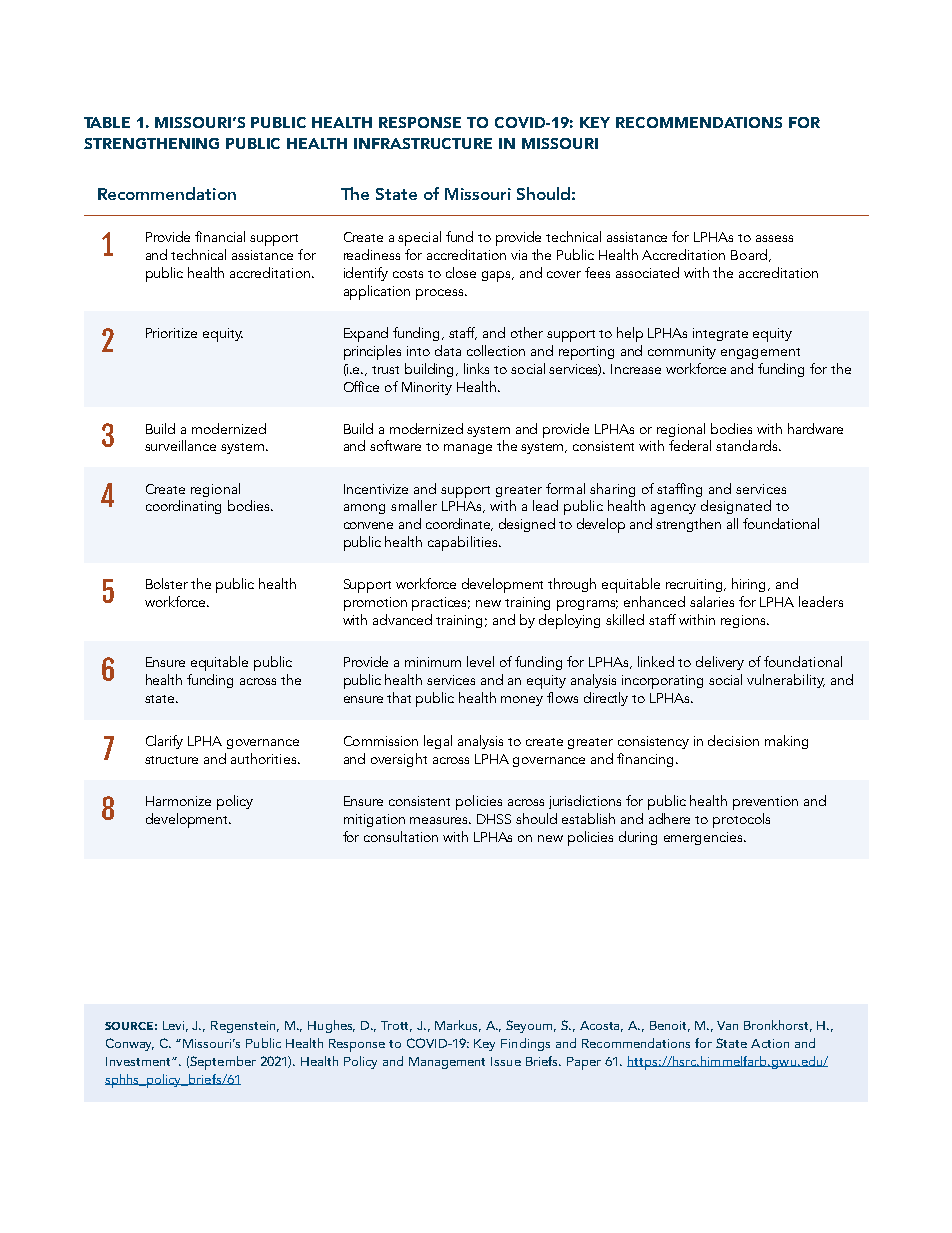  I want to click on emergencies, so click(704, 838).
